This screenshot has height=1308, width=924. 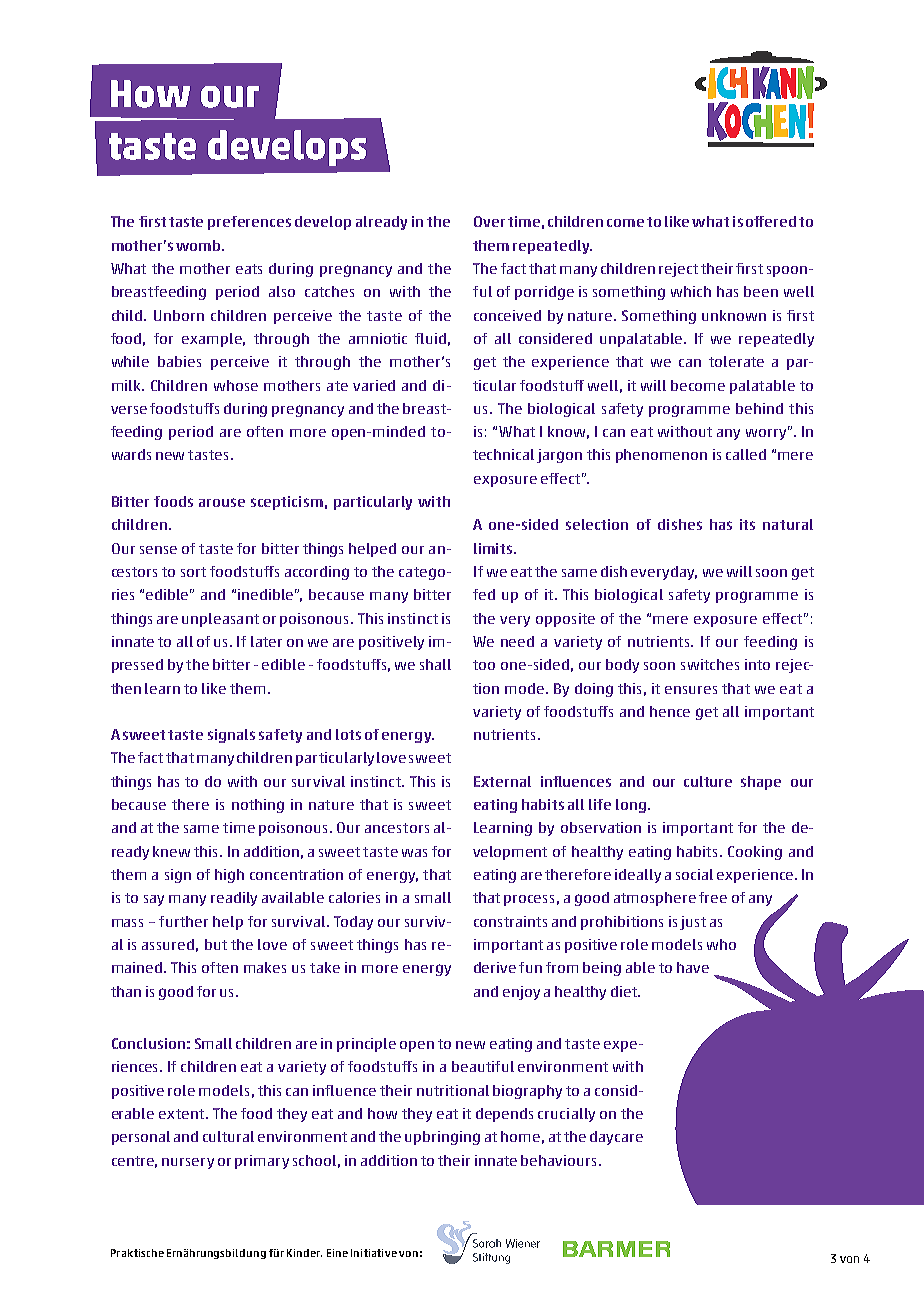 I want to click on which, so click(x=691, y=291).
